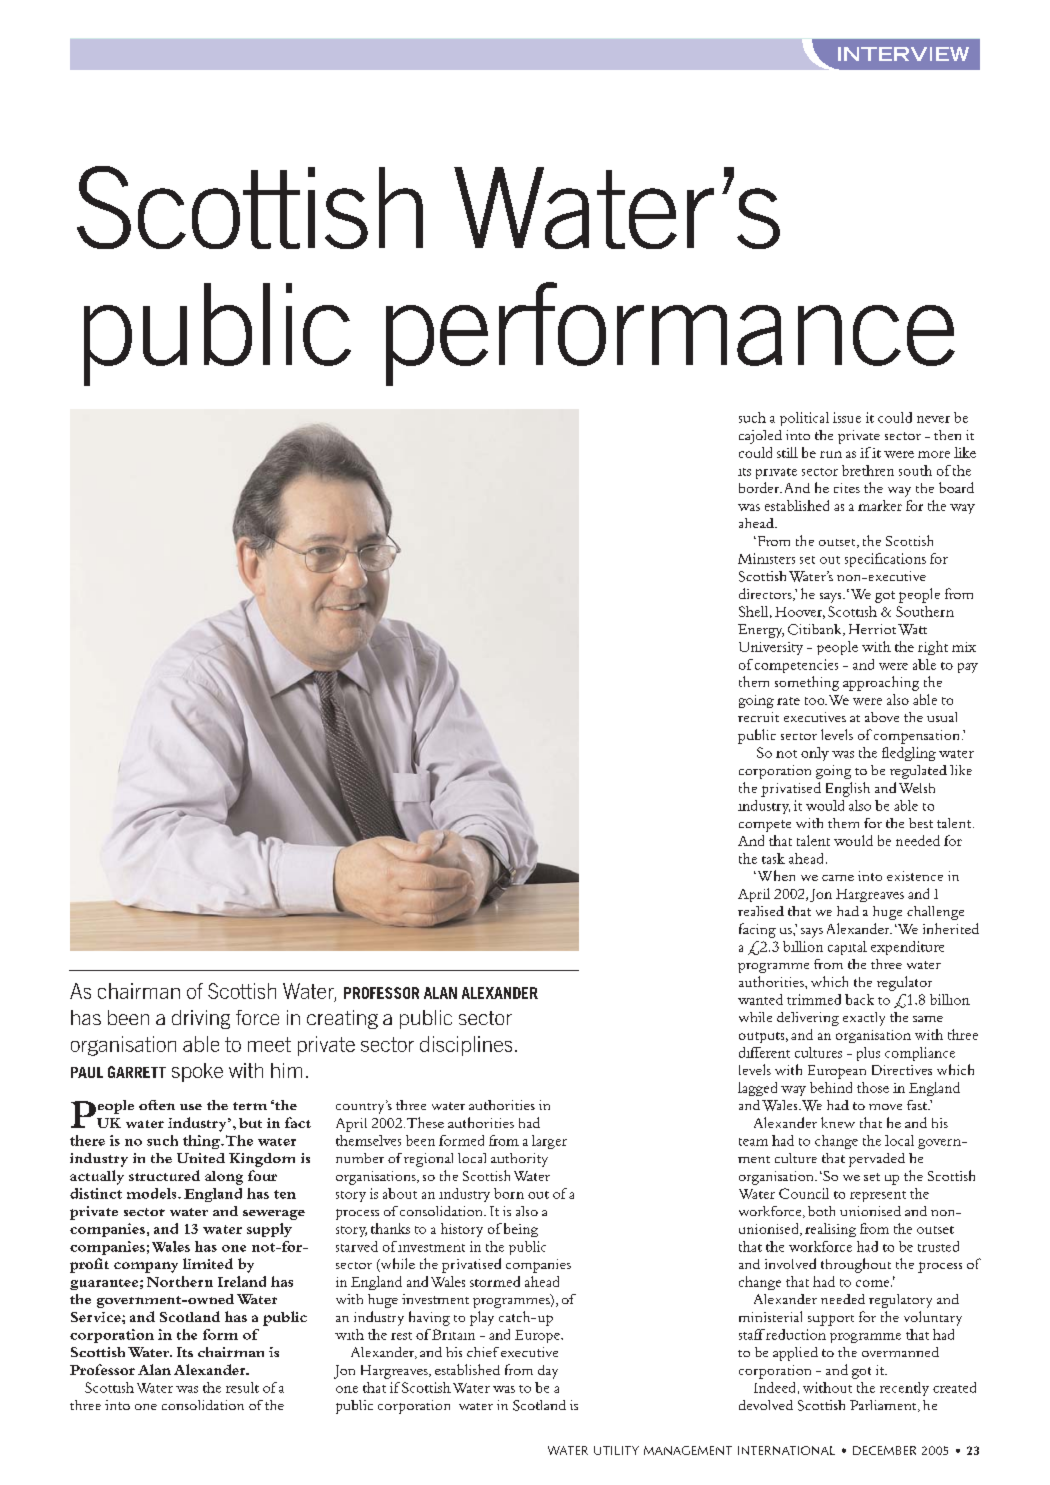 The image size is (1050, 1485). What do you see at coordinates (201, 1019) in the page?
I see `driving` at bounding box center [201, 1019].
